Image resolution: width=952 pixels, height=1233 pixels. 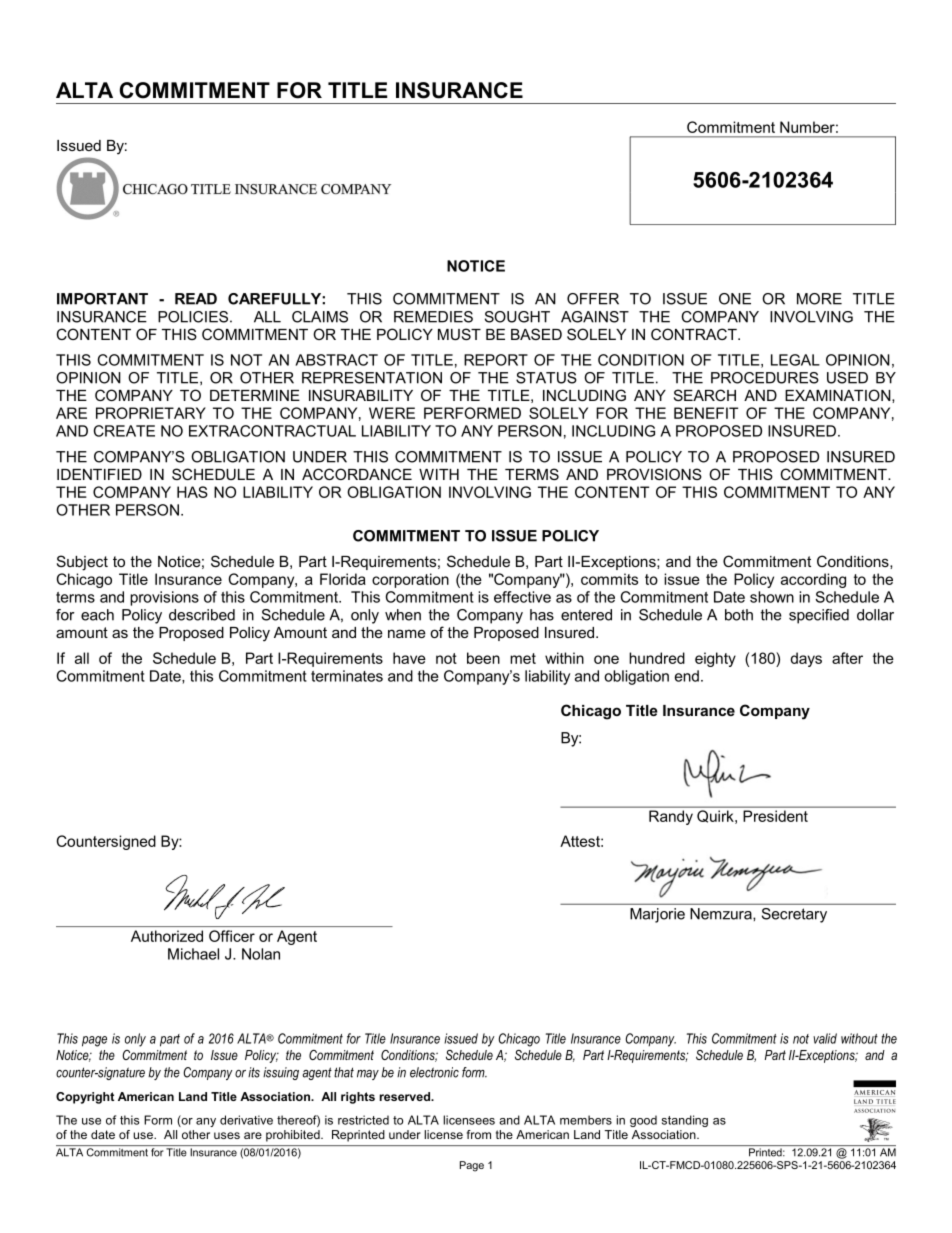 I want to click on READ, so click(x=196, y=299).
